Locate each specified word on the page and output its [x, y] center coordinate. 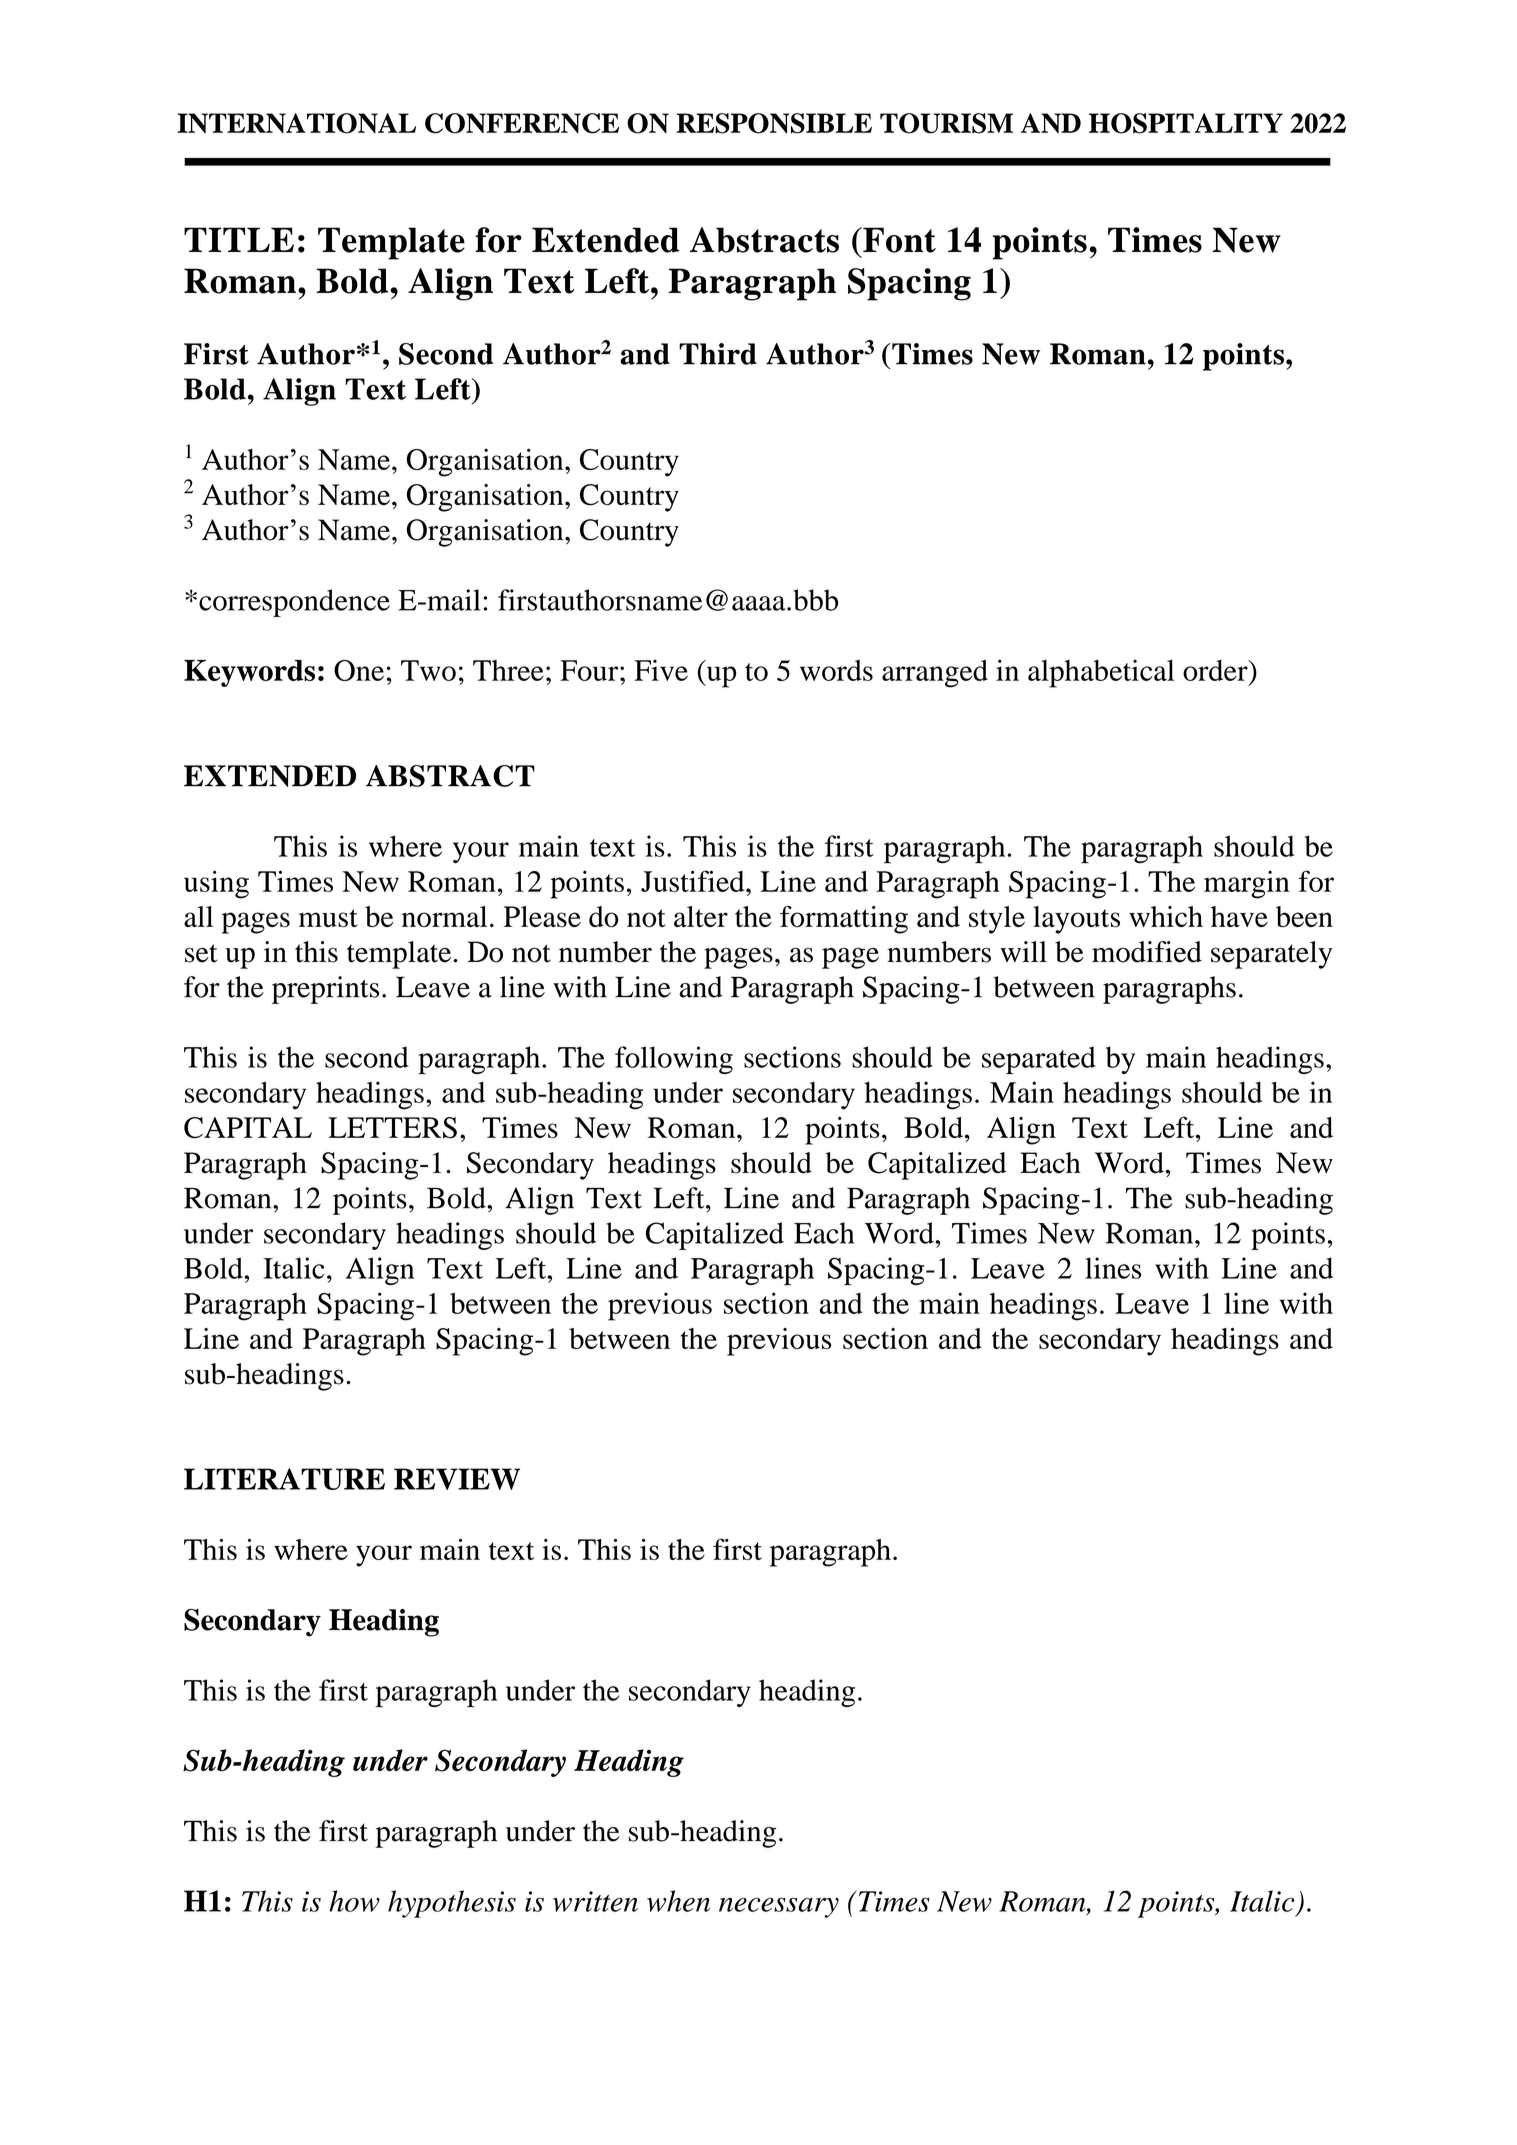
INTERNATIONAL [296, 123]
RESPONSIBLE [774, 123]
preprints [325, 990]
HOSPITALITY [1186, 123]
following [674, 1060]
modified [1147, 952]
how [354, 1901]
